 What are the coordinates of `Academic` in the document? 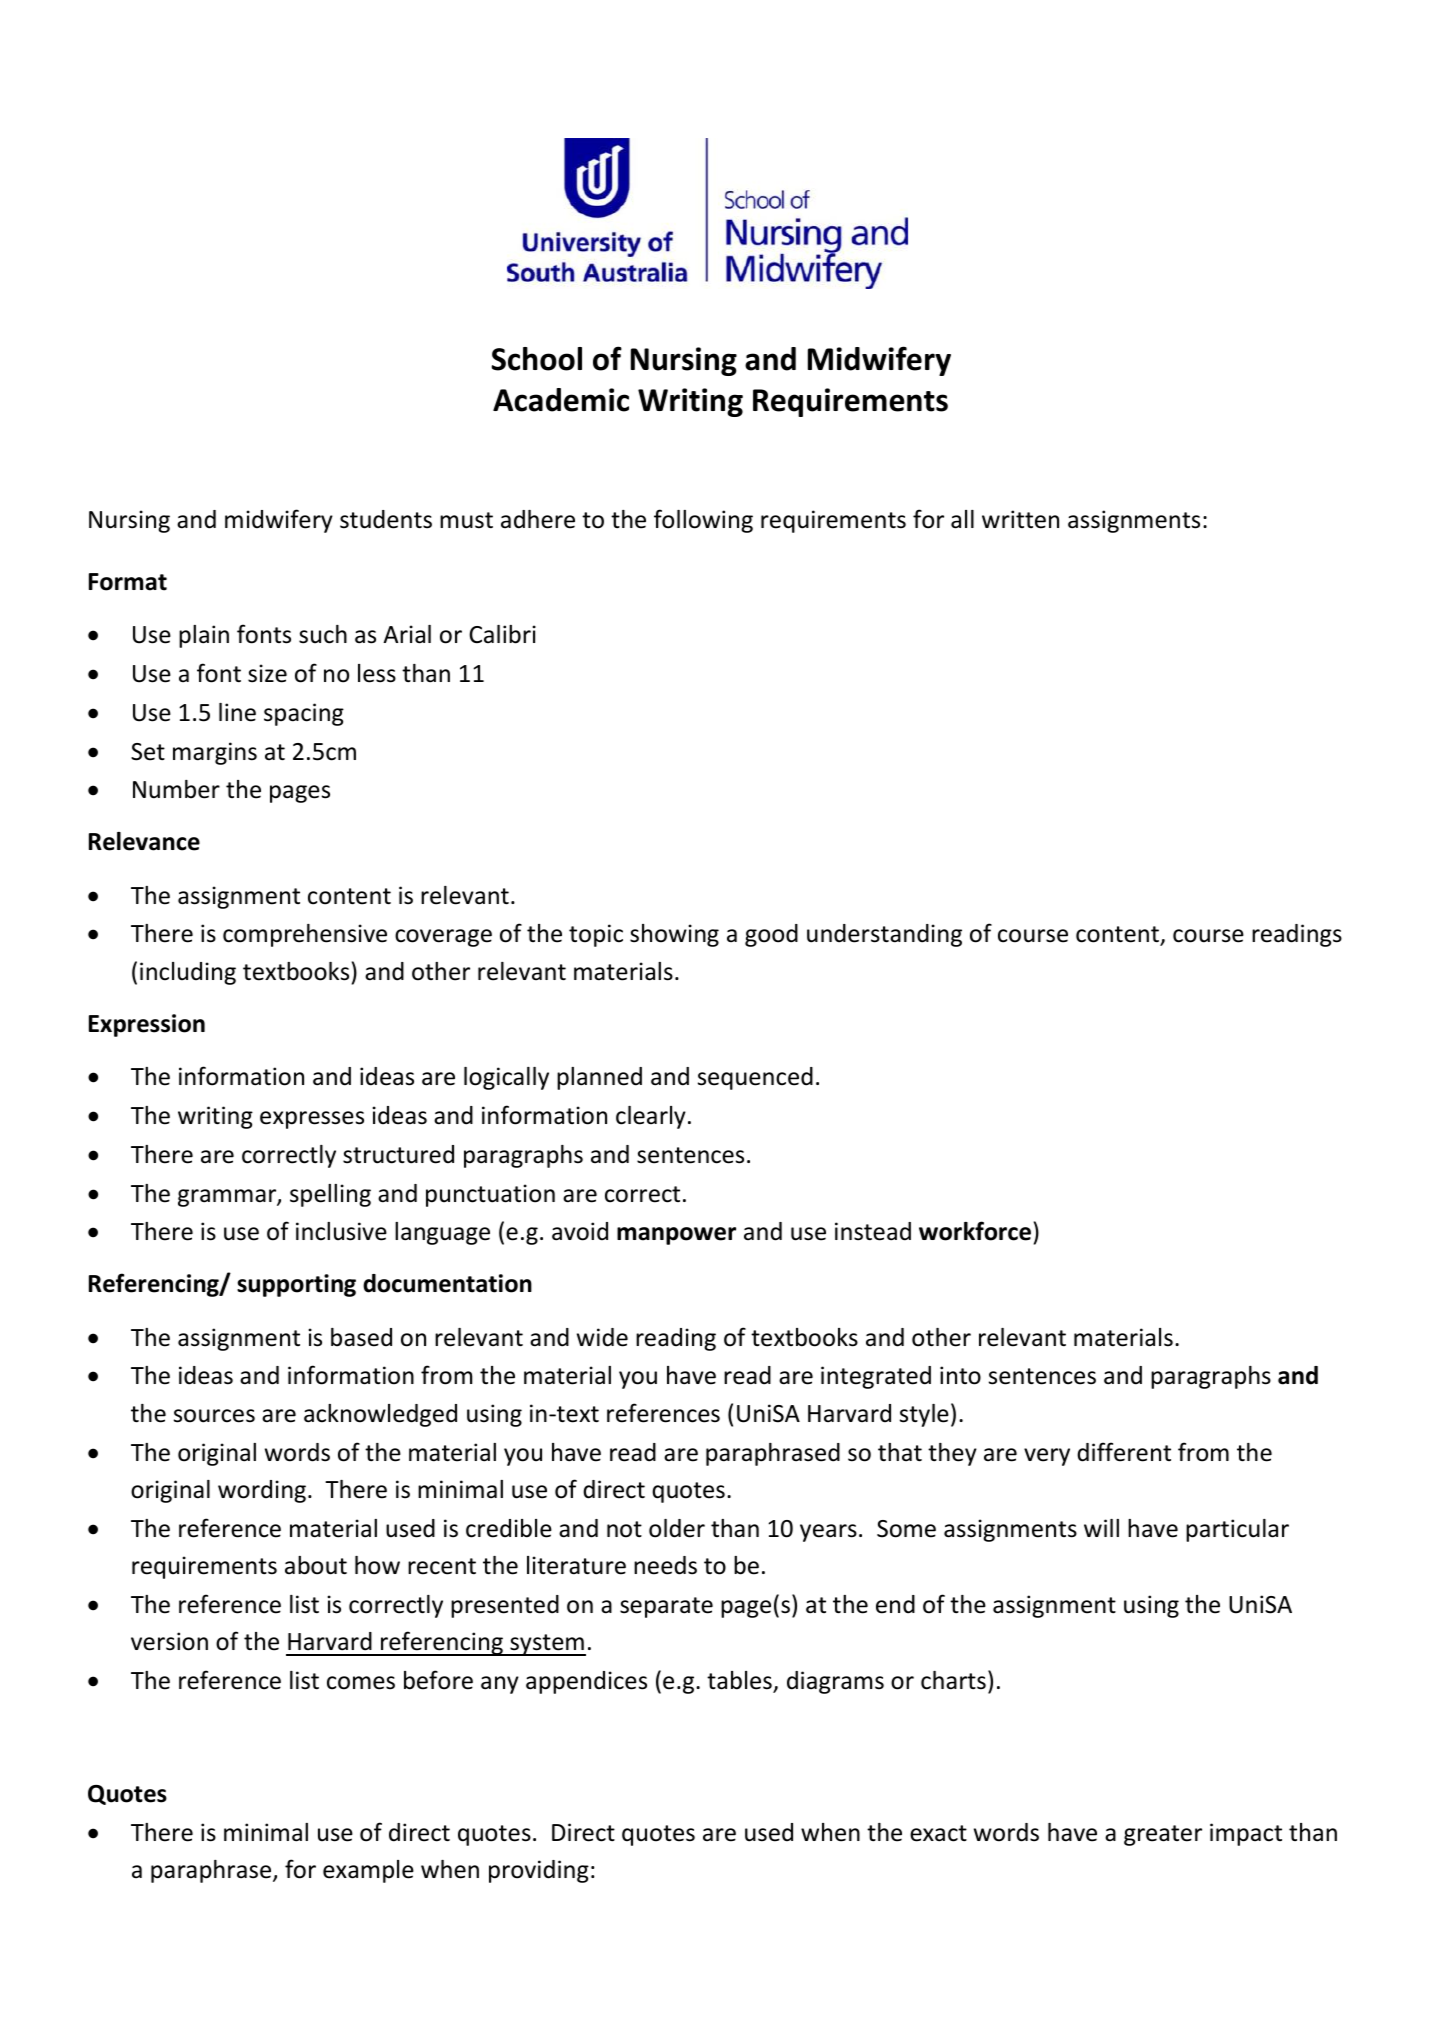 It's located at (561, 400).
